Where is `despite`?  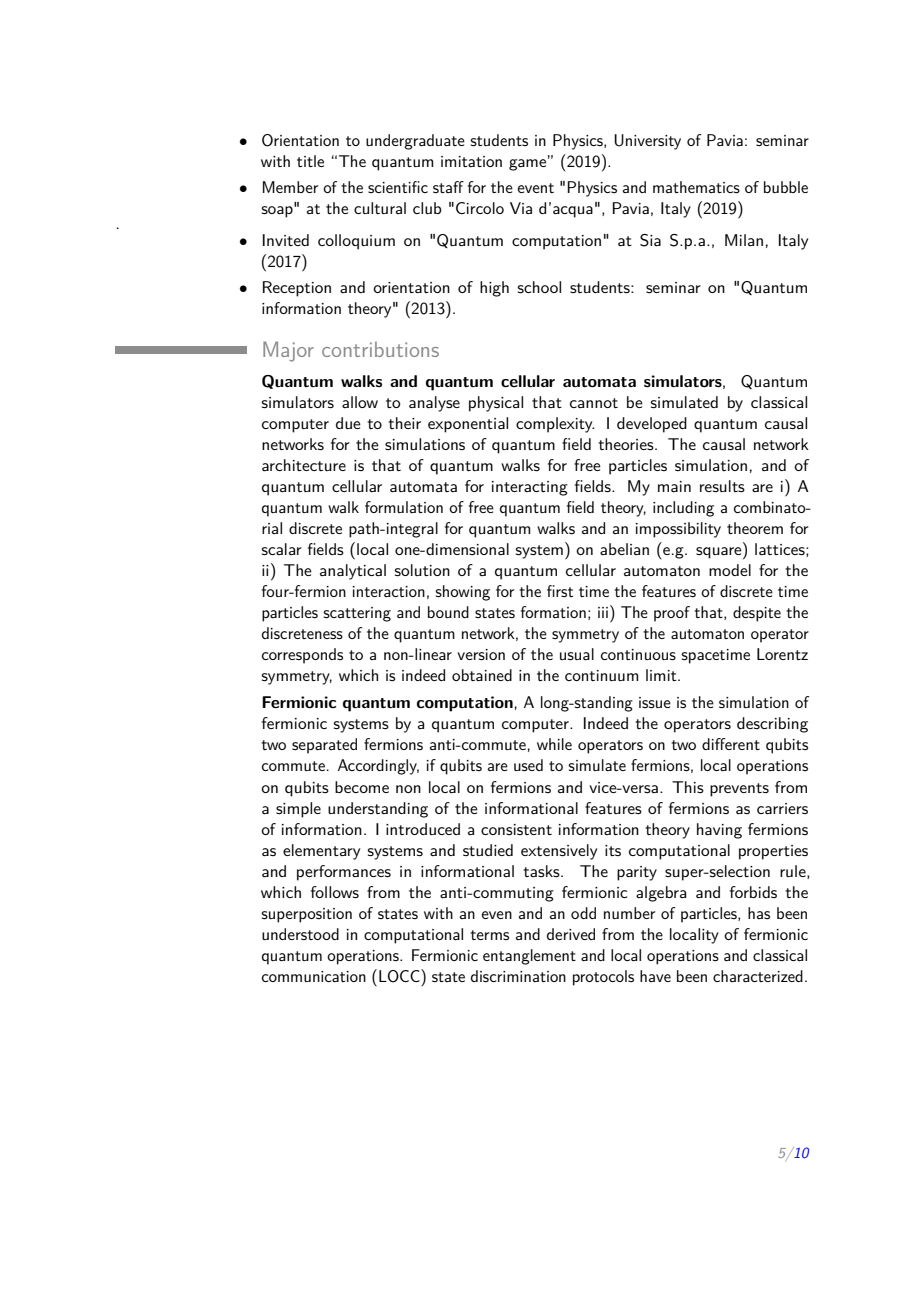
despite is located at coordinates (757, 614).
